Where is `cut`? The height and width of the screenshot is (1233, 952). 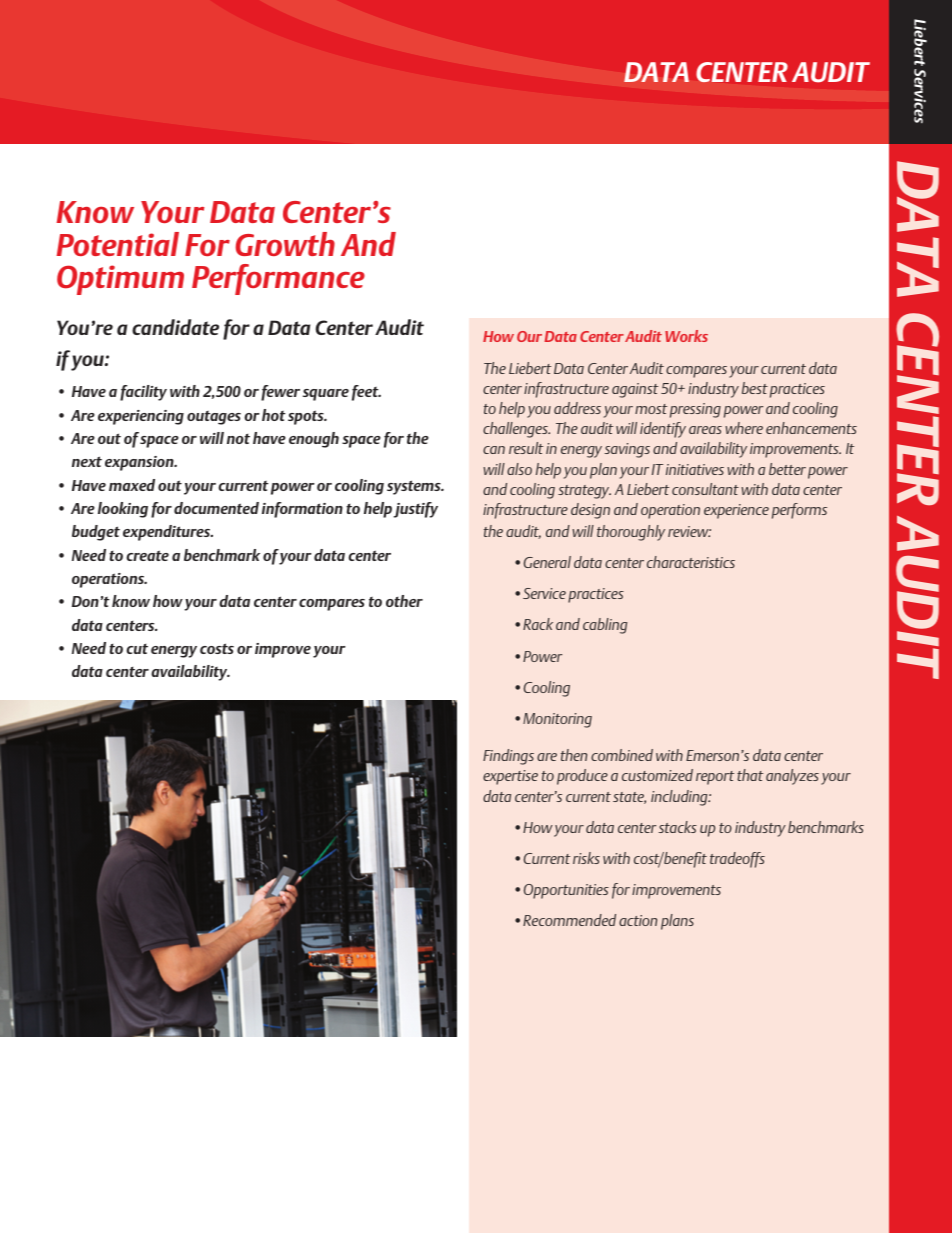 cut is located at coordinates (137, 649).
